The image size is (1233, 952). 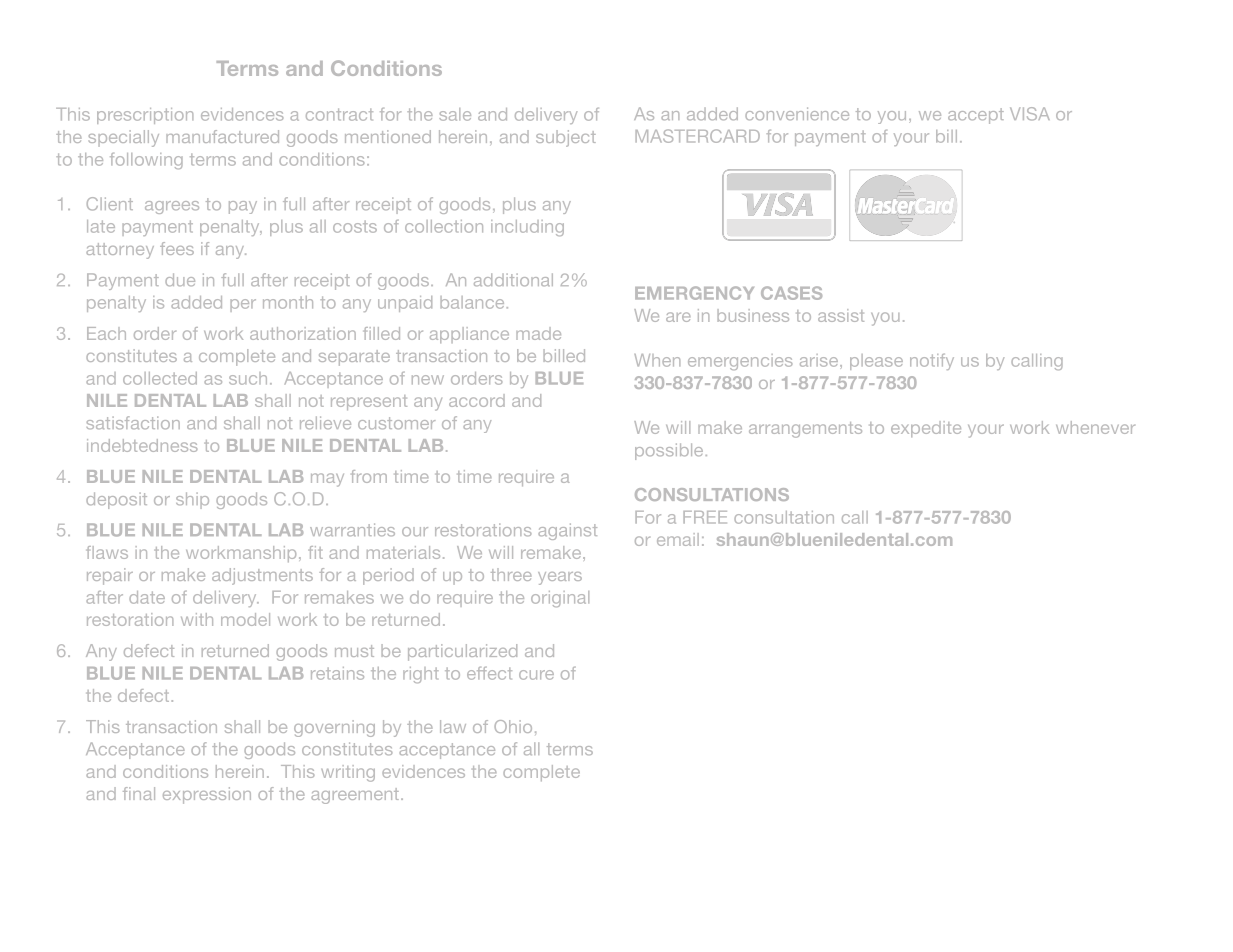 I want to click on subject, so click(x=566, y=138).
